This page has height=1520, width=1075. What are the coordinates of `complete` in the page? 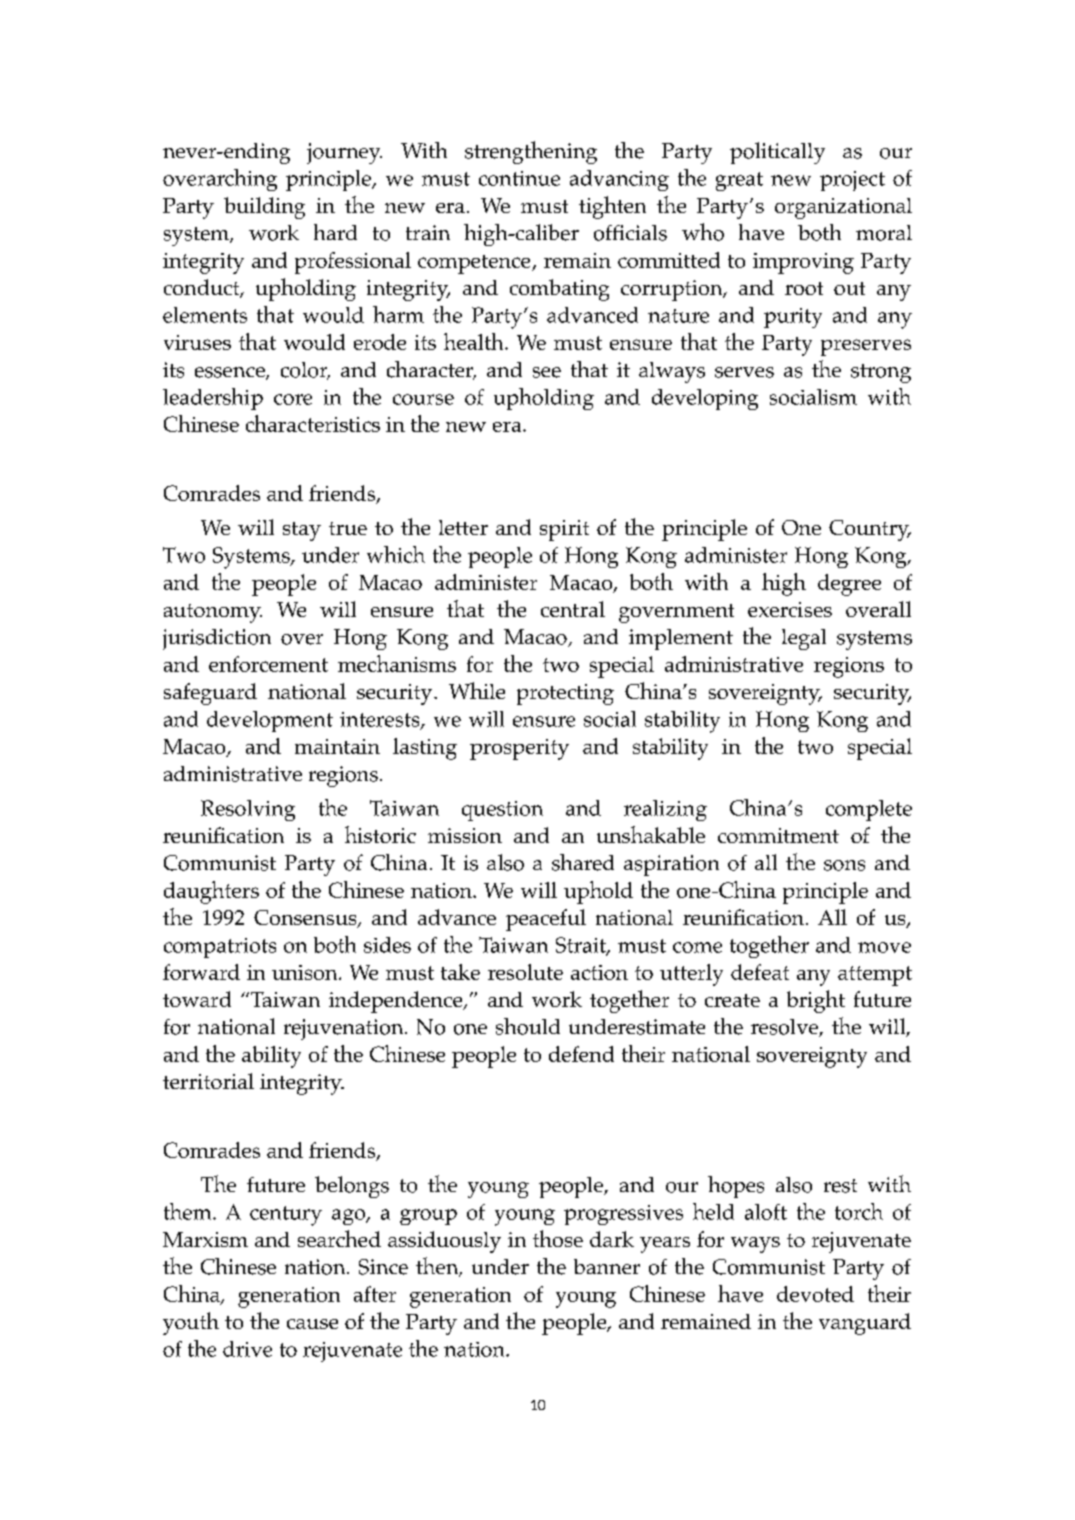 It's located at (869, 810).
